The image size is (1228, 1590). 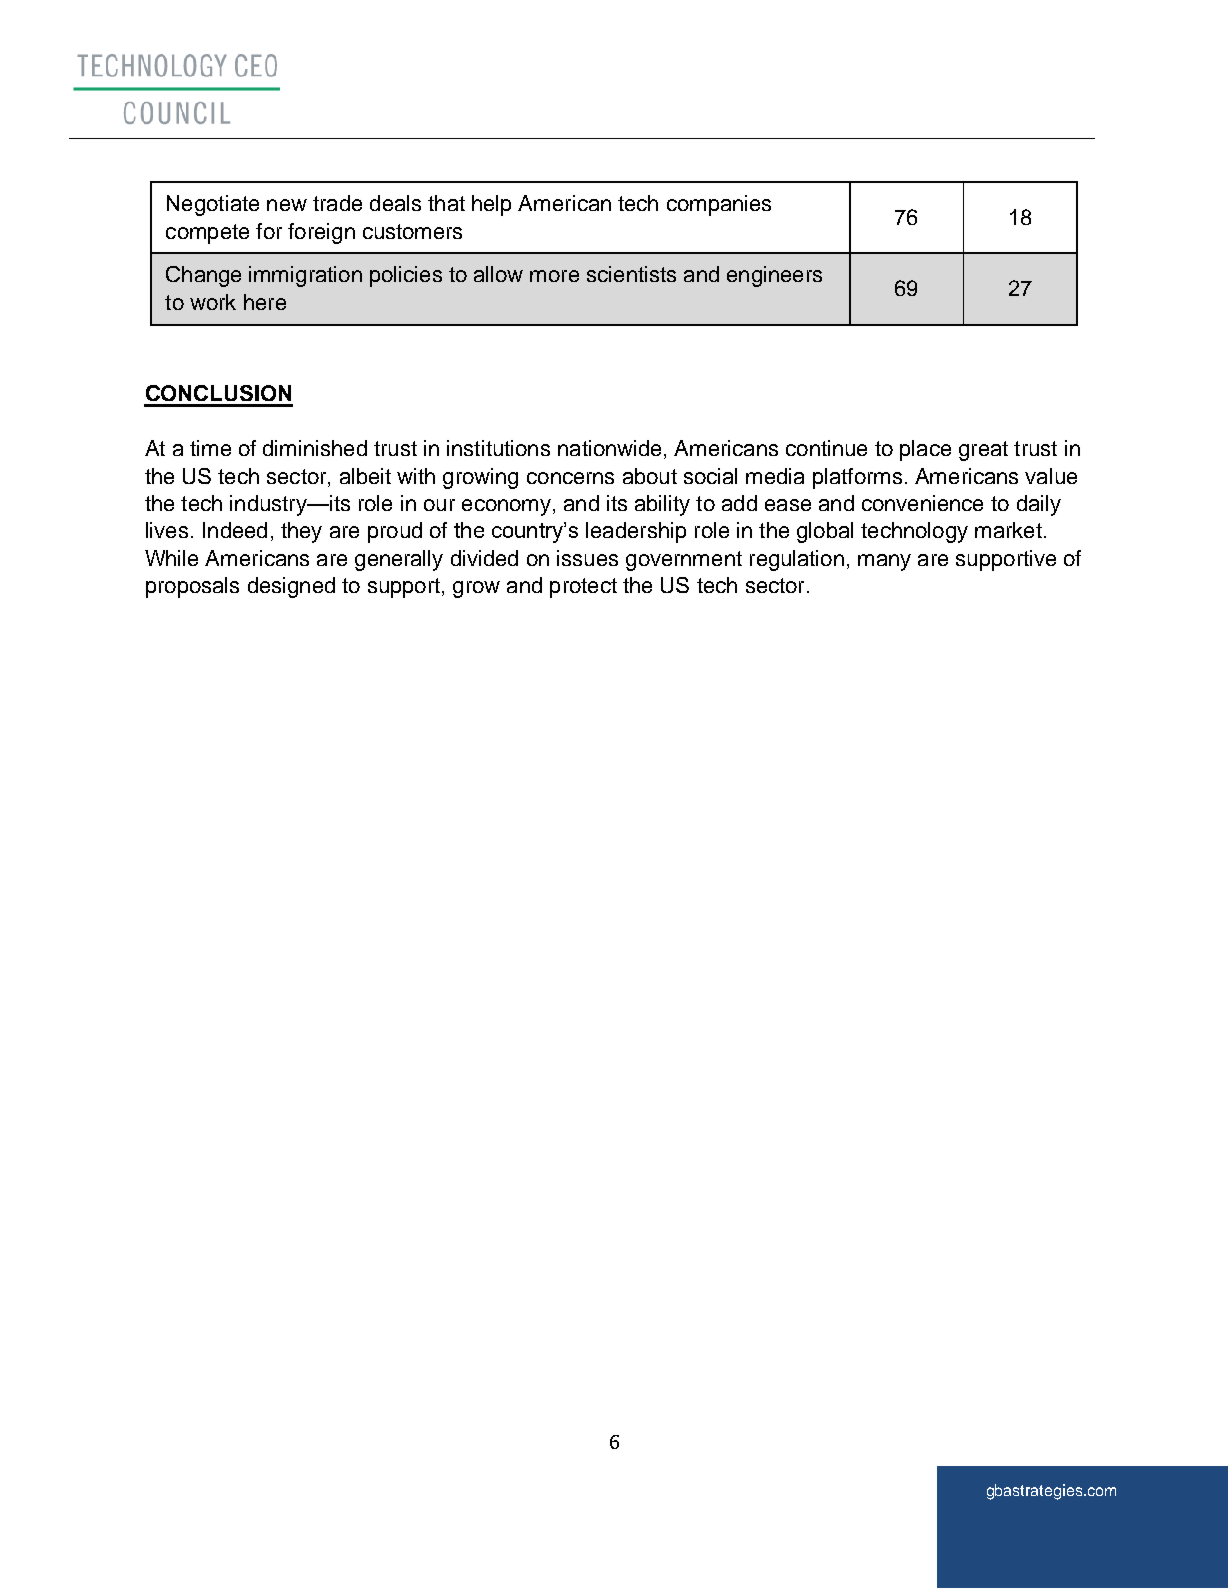 What do you see at coordinates (925, 450) in the image?
I see `place` at bounding box center [925, 450].
